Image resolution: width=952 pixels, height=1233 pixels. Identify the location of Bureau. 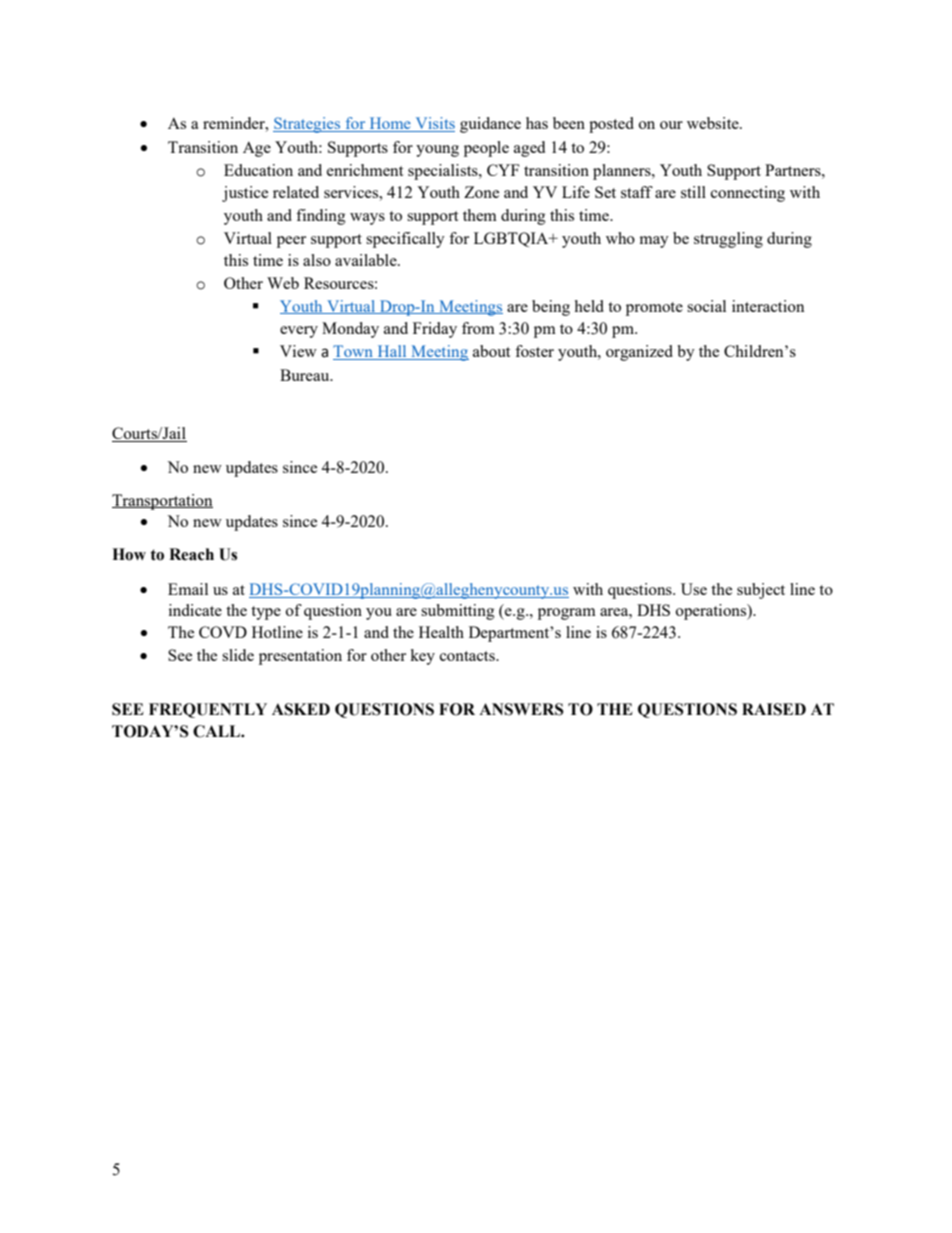
(306, 375).
